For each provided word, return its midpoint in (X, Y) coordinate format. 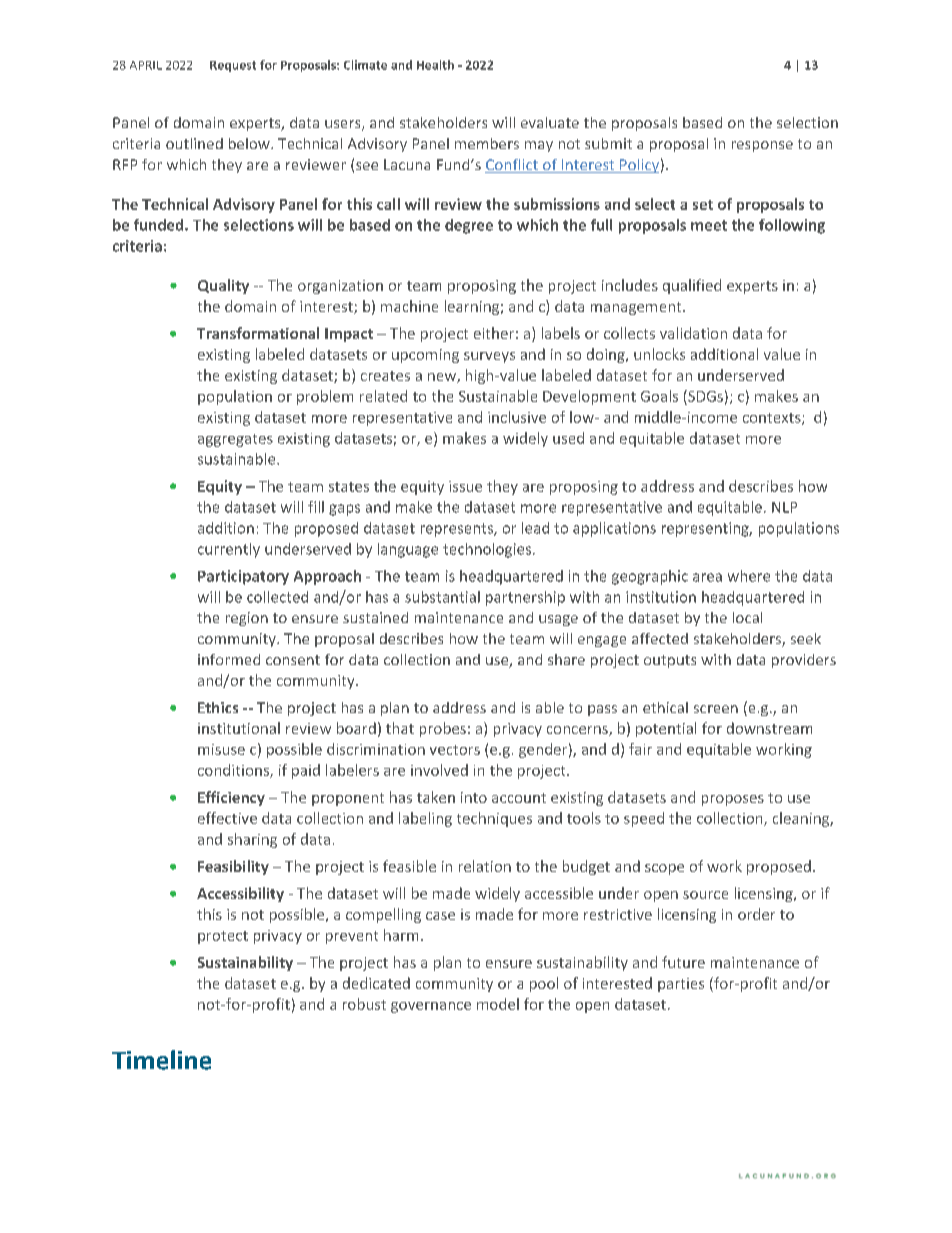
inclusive (517, 417)
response (762, 146)
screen (716, 709)
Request (233, 66)
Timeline (161, 1060)
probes (443, 729)
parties (681, 985)
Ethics (218, 707)
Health (435, 65)
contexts (773, 419)
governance (431, 1007)
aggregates (235, 440)
